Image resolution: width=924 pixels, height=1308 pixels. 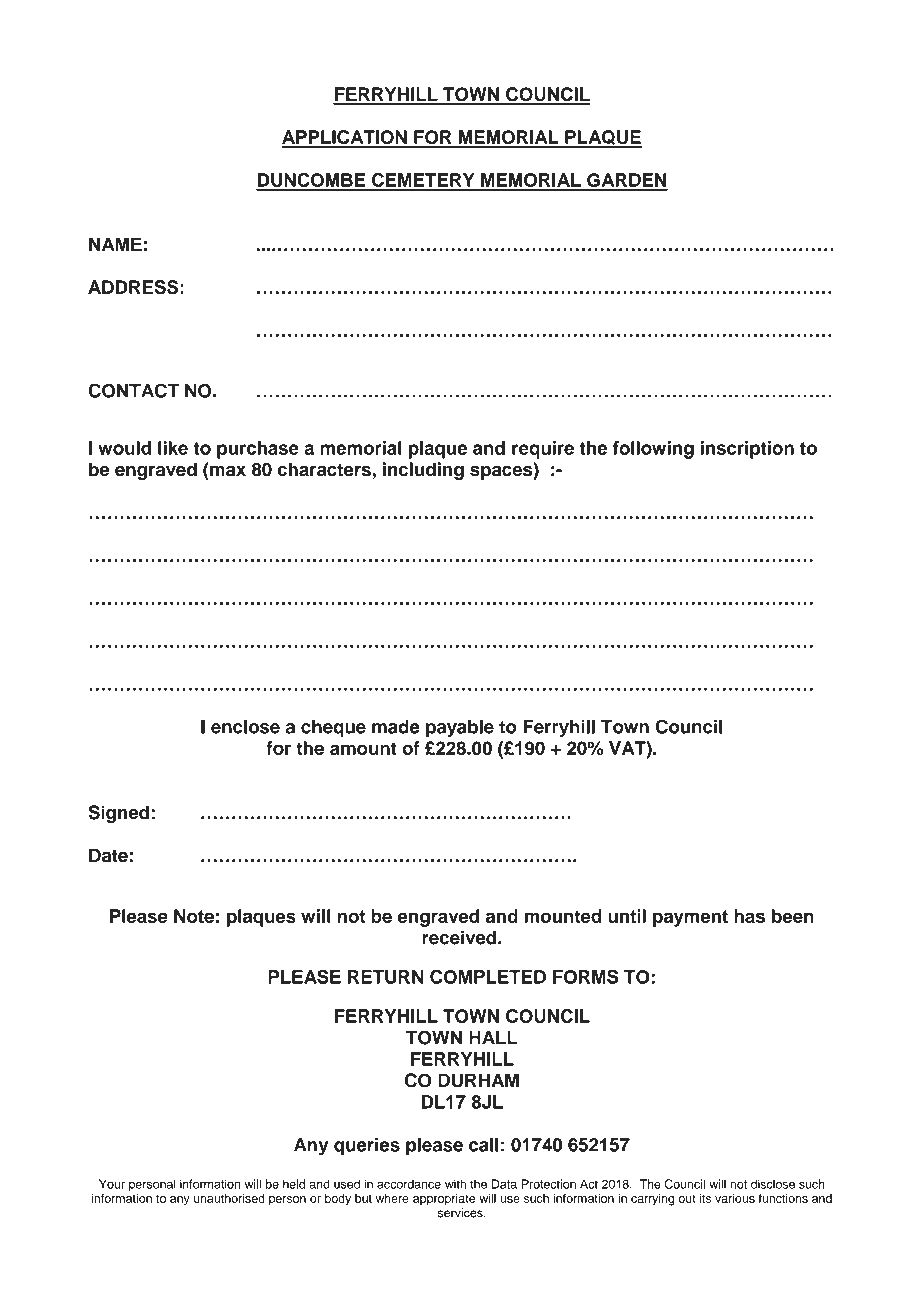 I want to click on NAME, so click(x=115, y=244).
